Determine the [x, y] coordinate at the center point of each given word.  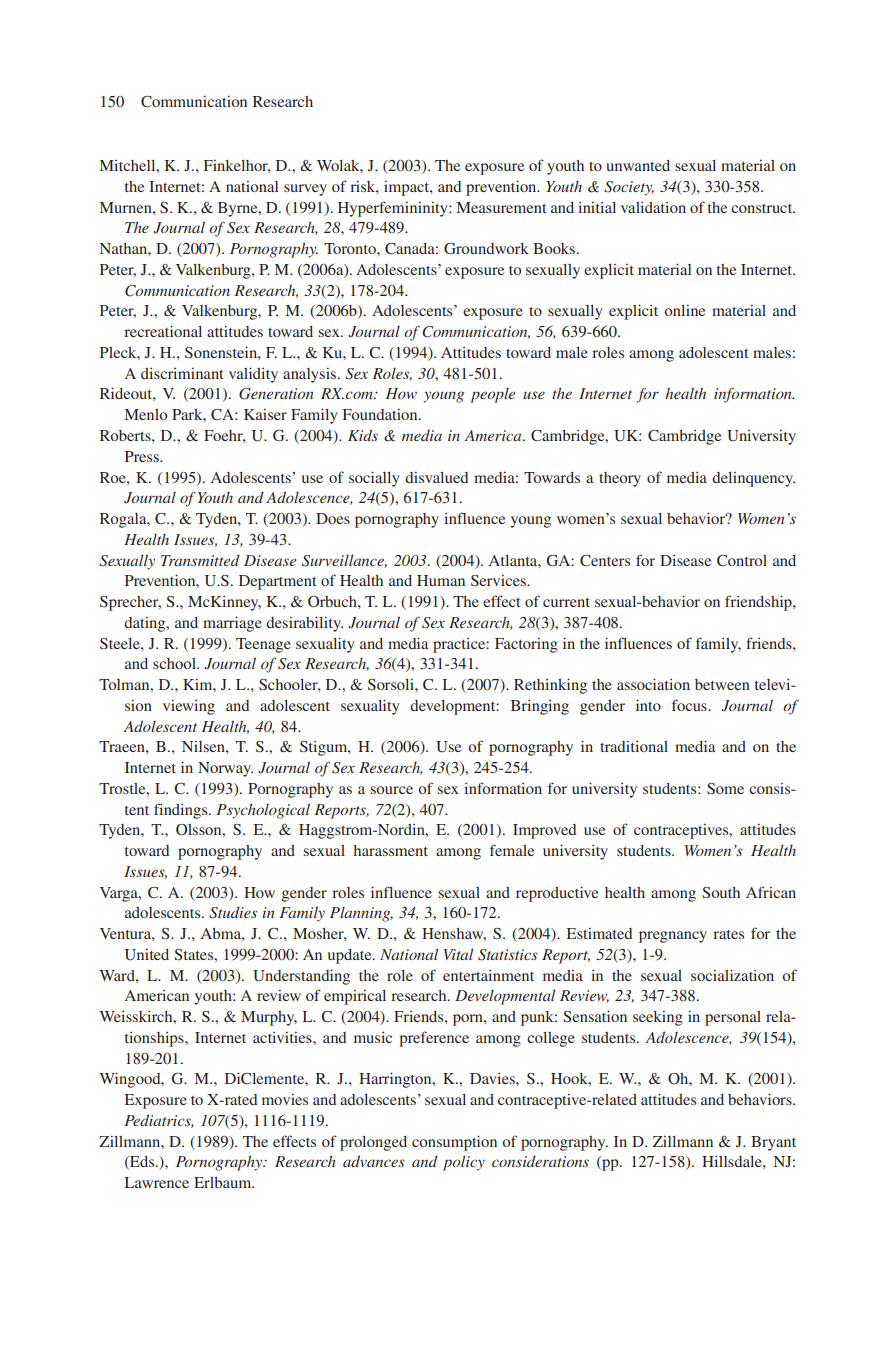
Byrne [239, 209]
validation [653, 207]
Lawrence [157, 1182]
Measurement [502, 207]
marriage [232, 624]
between [722, 684]
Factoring [526, 645]
